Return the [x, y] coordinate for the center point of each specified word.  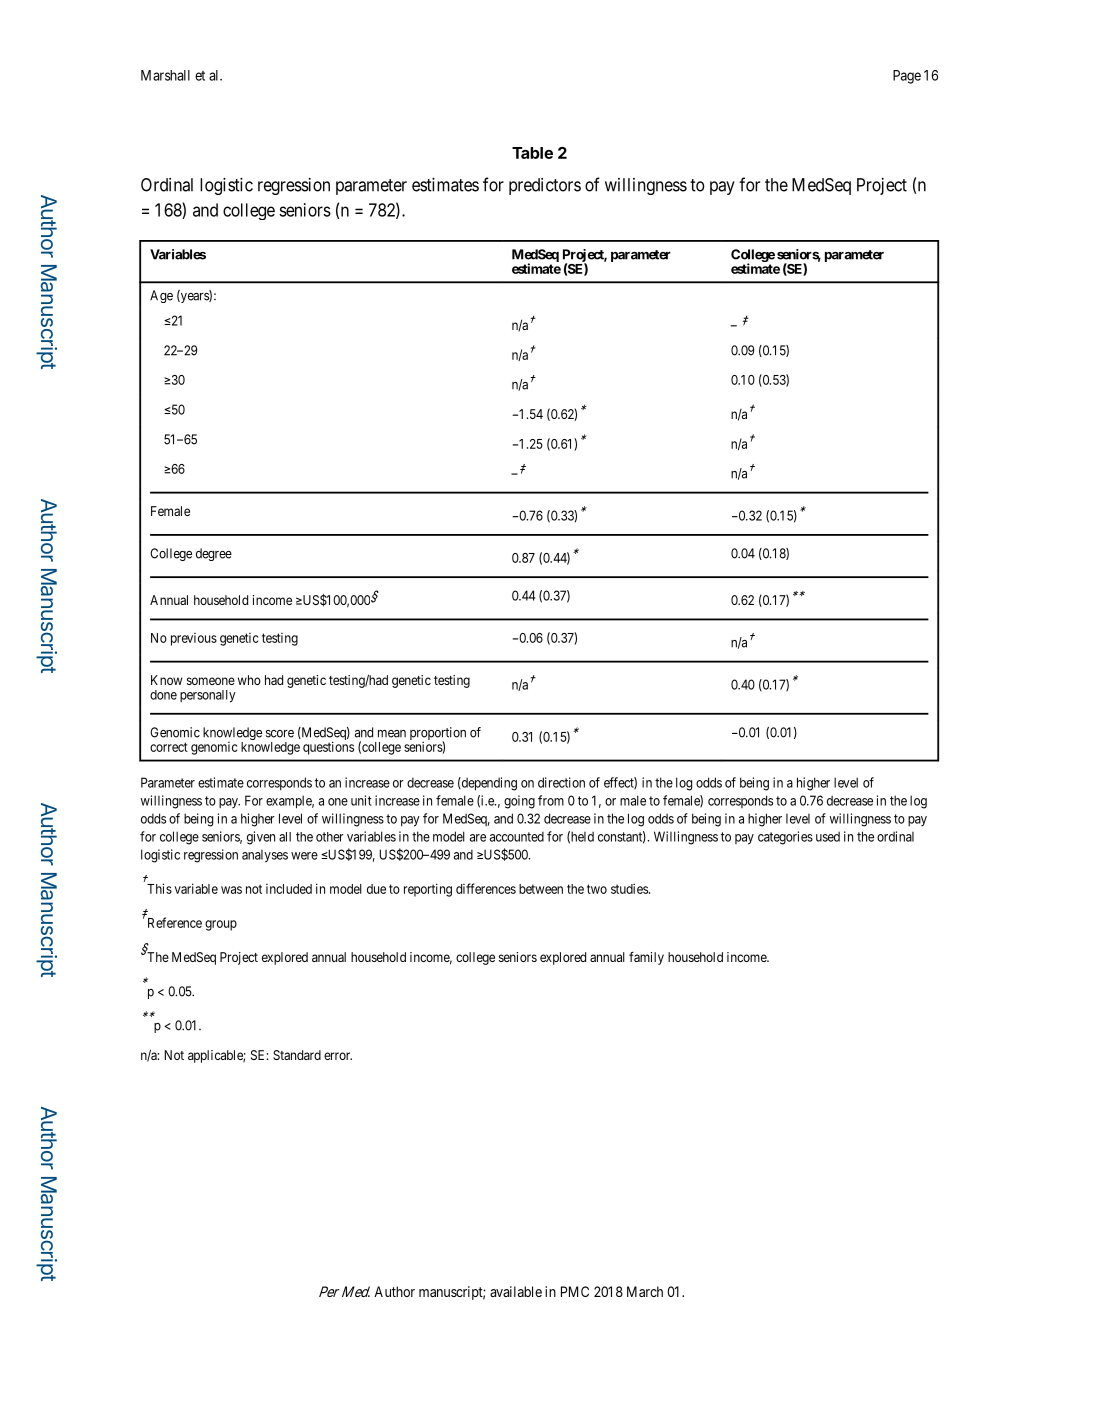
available [516, 1291]
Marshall [165, 75]
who [249, 680]
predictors [545, 186]
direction [561, 782]
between [541, 889]
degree [214, 554]
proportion [438, 735]
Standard [297, 1055]
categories [785, 838]
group [221, 925]
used [828, 836]
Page [907, 77]
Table [532, 153]
